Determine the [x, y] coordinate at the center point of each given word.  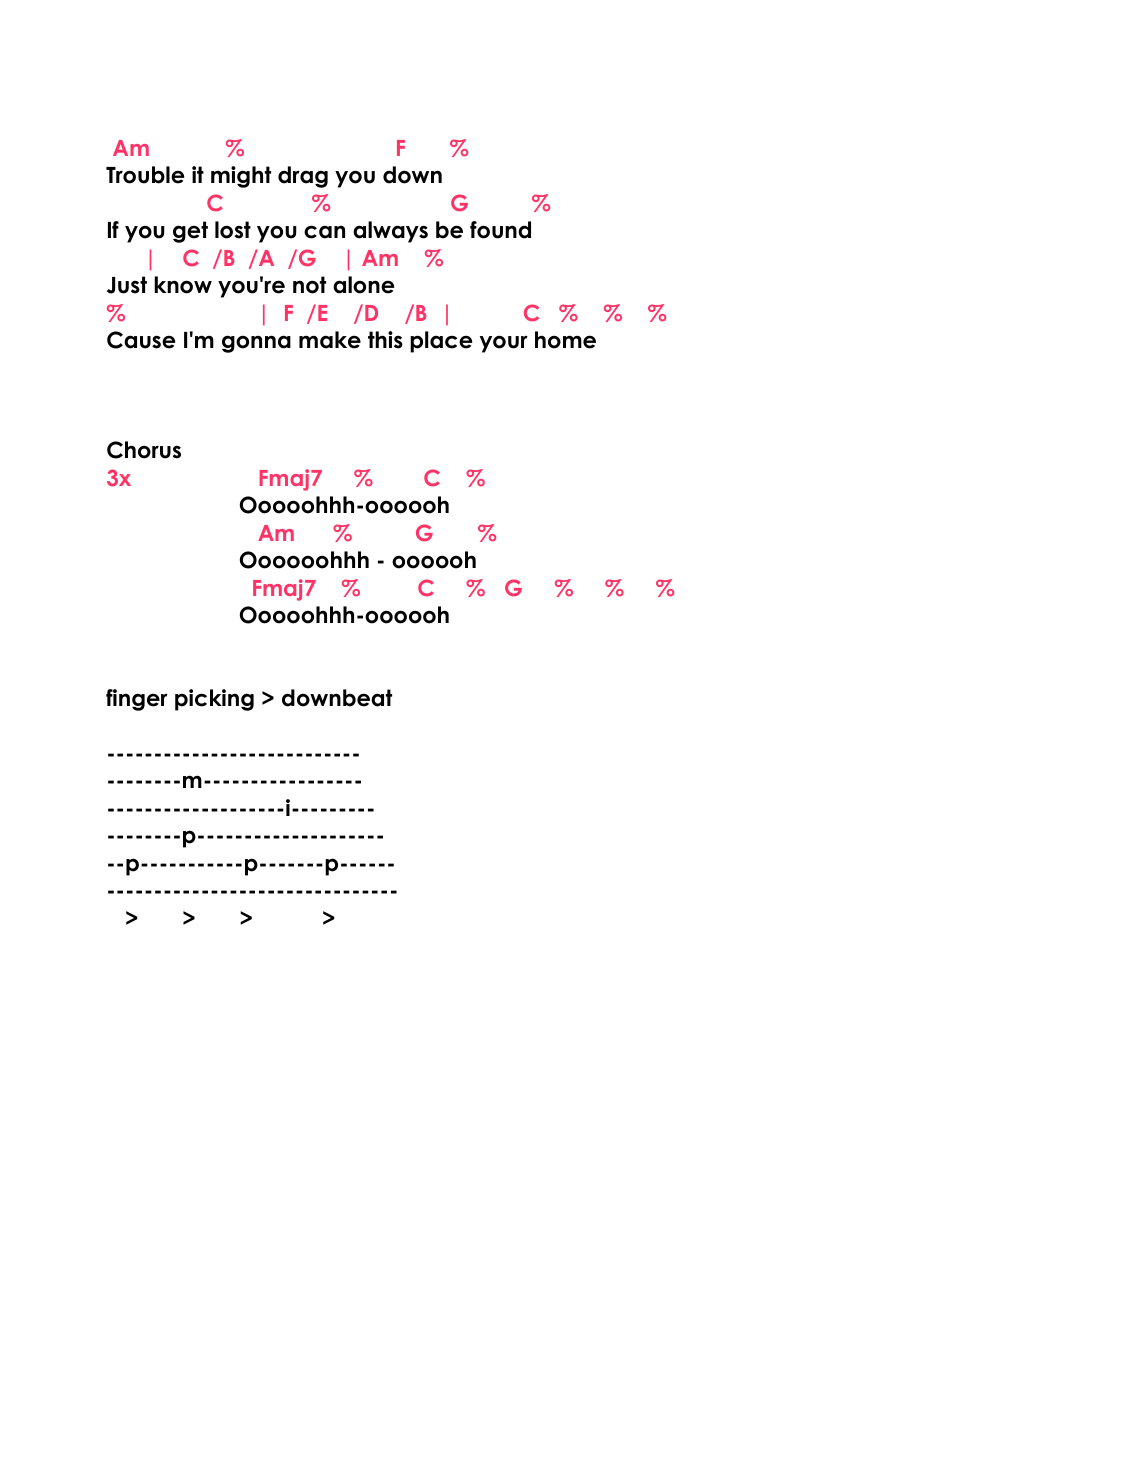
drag [303, 177]
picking [214, 700]
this [385, 340]
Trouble [145, 175]
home [565, 340]
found [500, 230]
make [330, 340]
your [504, 344]
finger [137, 700]
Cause [141, 340]
